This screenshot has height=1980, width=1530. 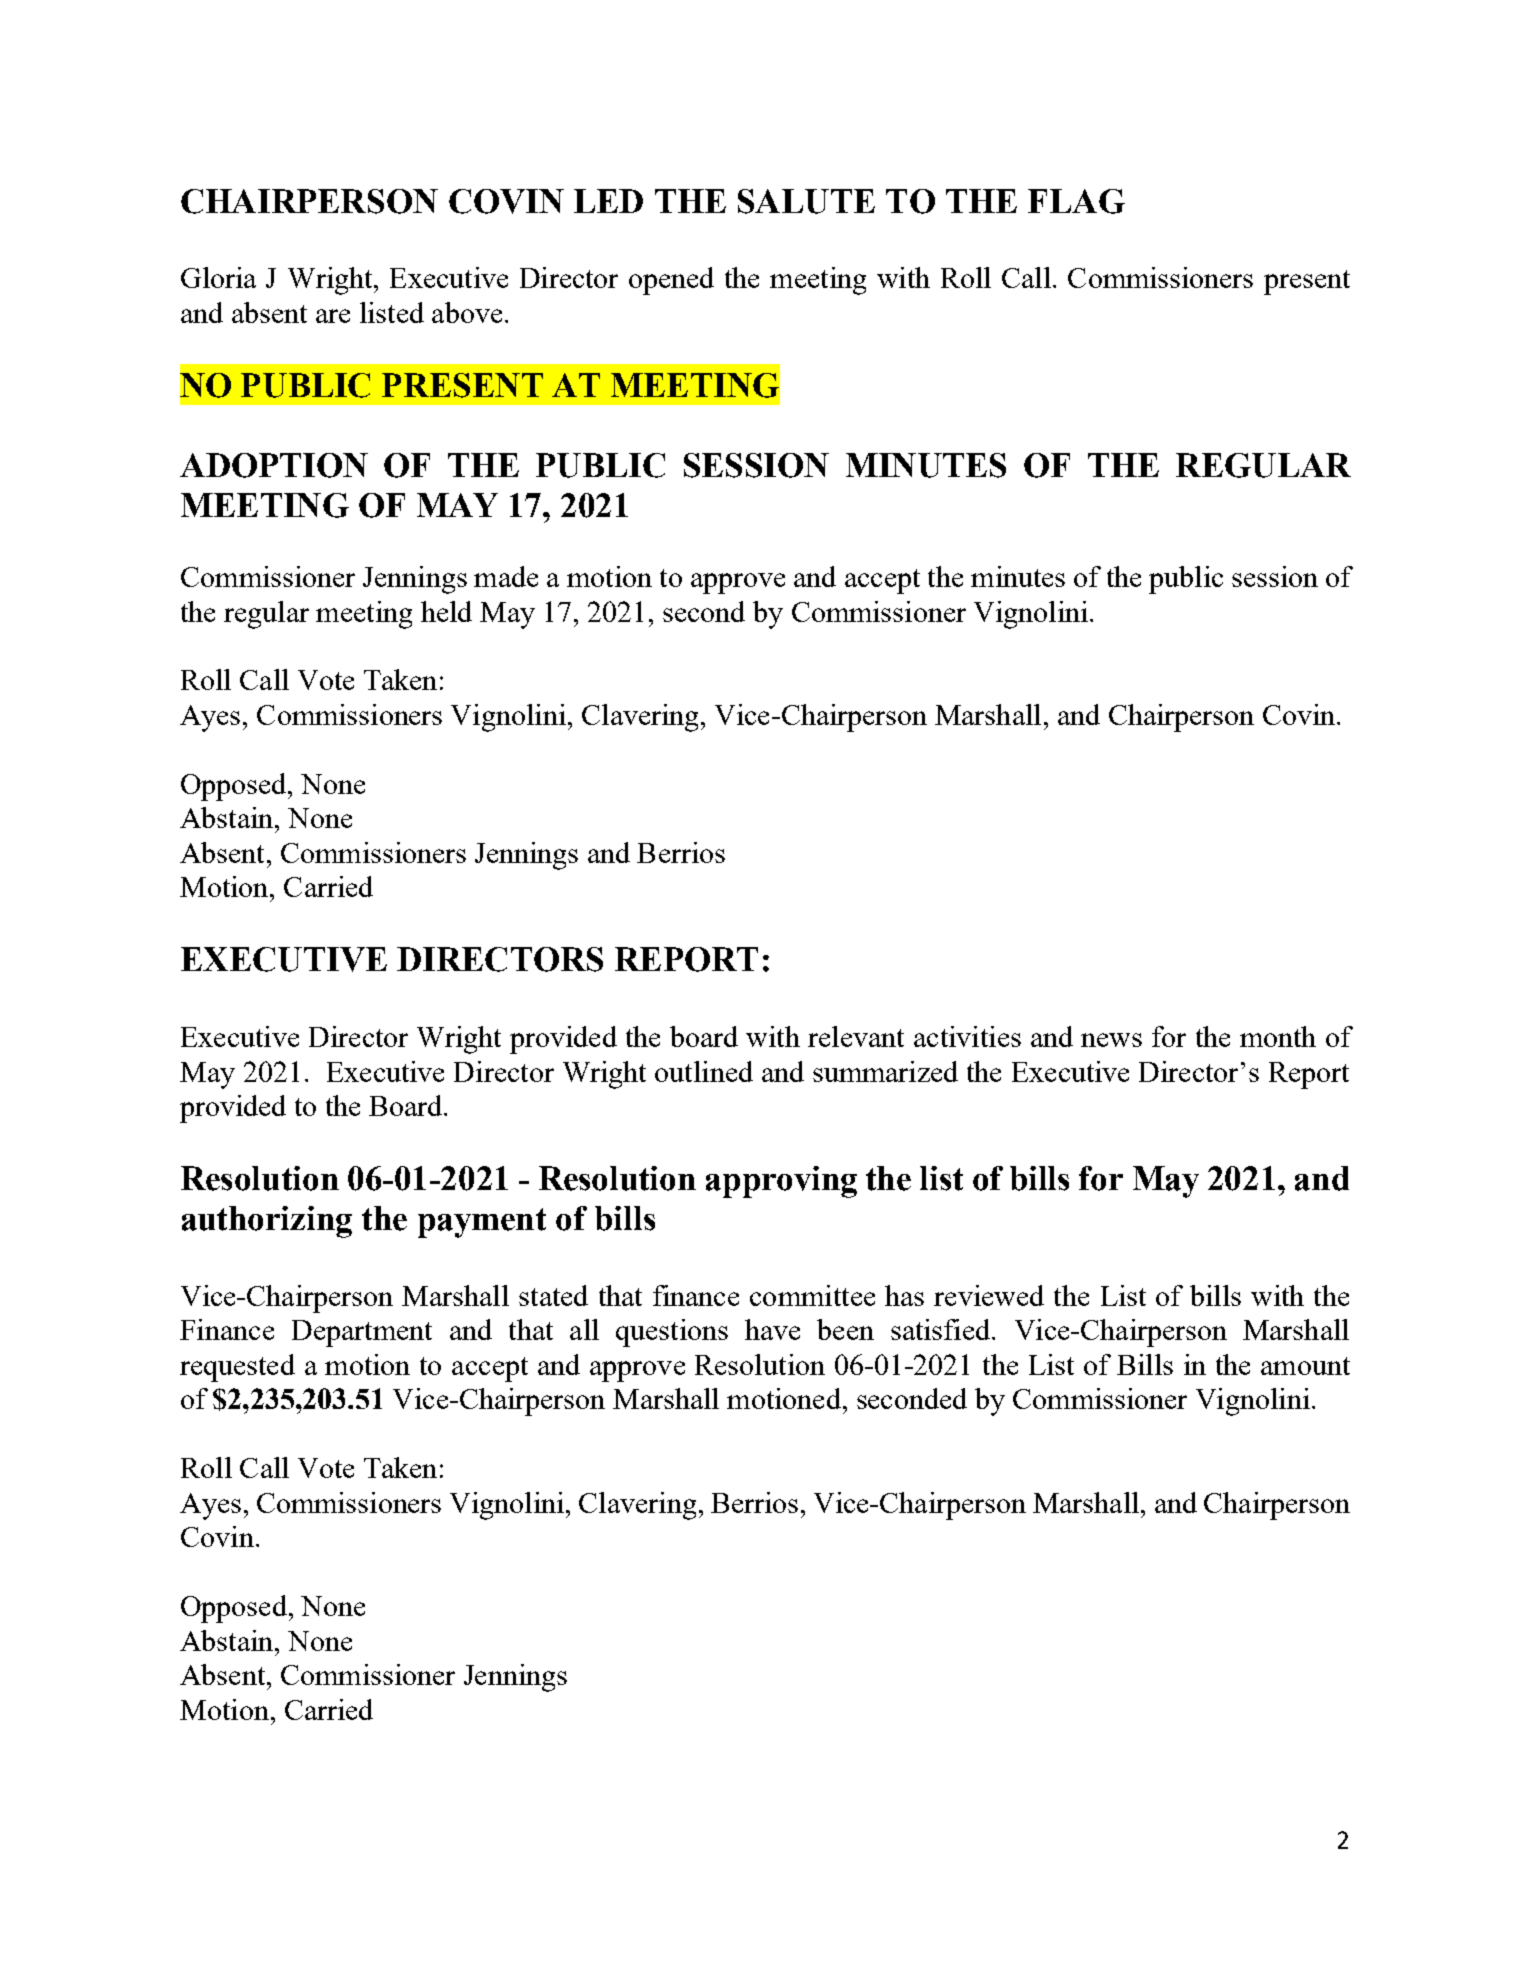 I want to click on relevant, so click(x=856, y=1036).
